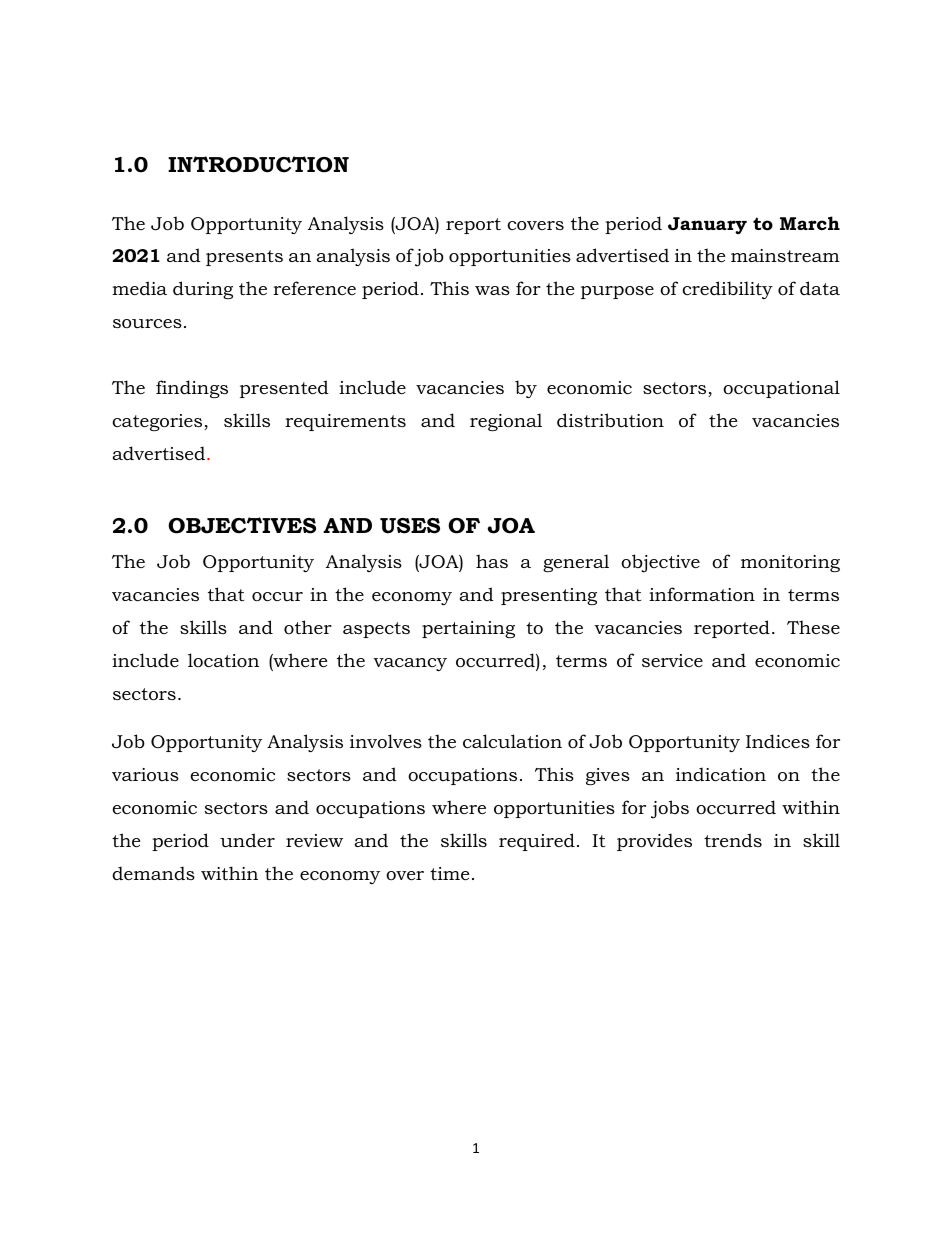  I want to click on regional, so click(506, 422).
